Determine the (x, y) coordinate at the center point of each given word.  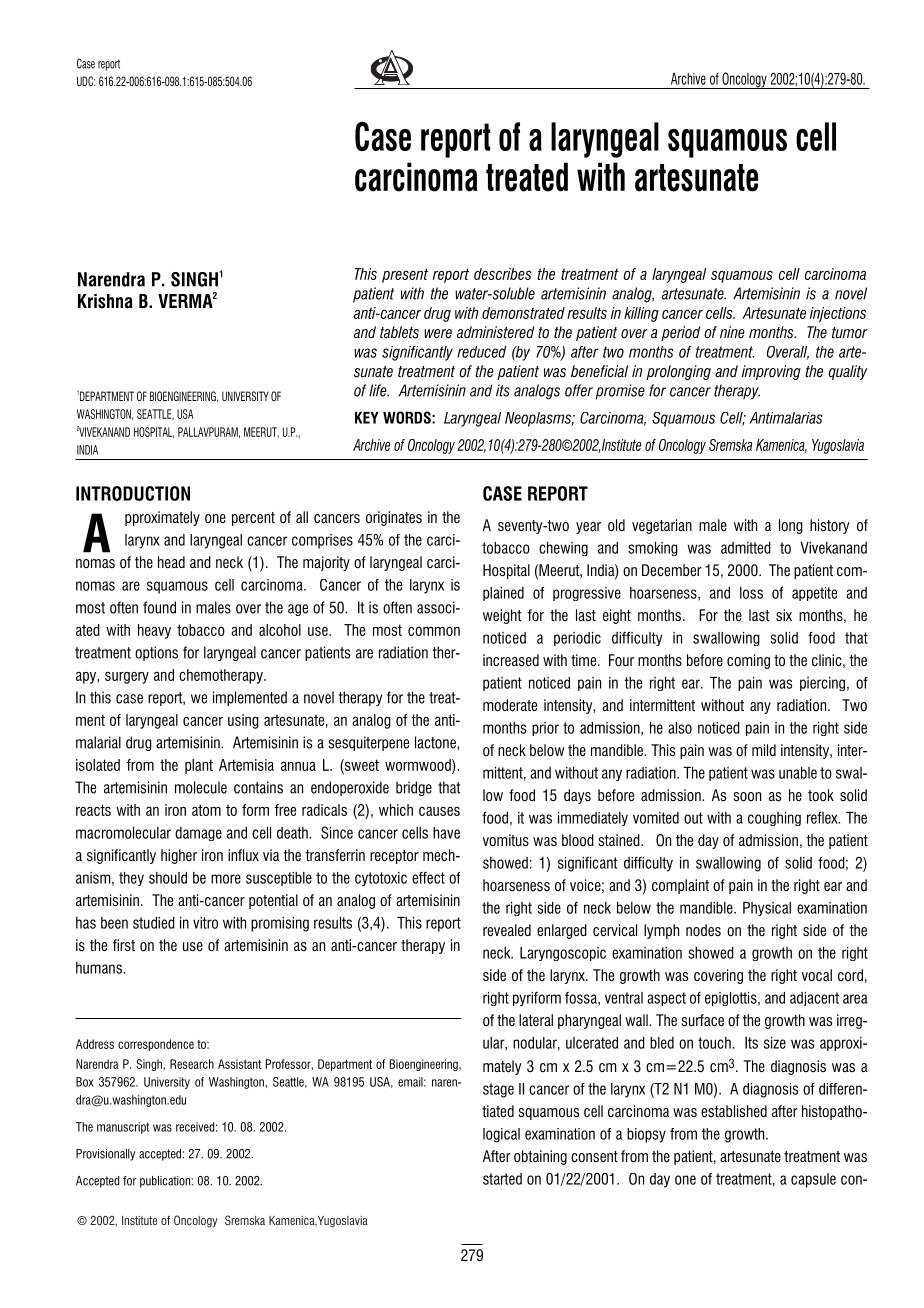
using (243, 721)
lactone (436, 742)
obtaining (540, 1157)
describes (503, 274)
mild (764, 750)
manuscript (123, 1128)
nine (732, 332)
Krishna (105, 301)
